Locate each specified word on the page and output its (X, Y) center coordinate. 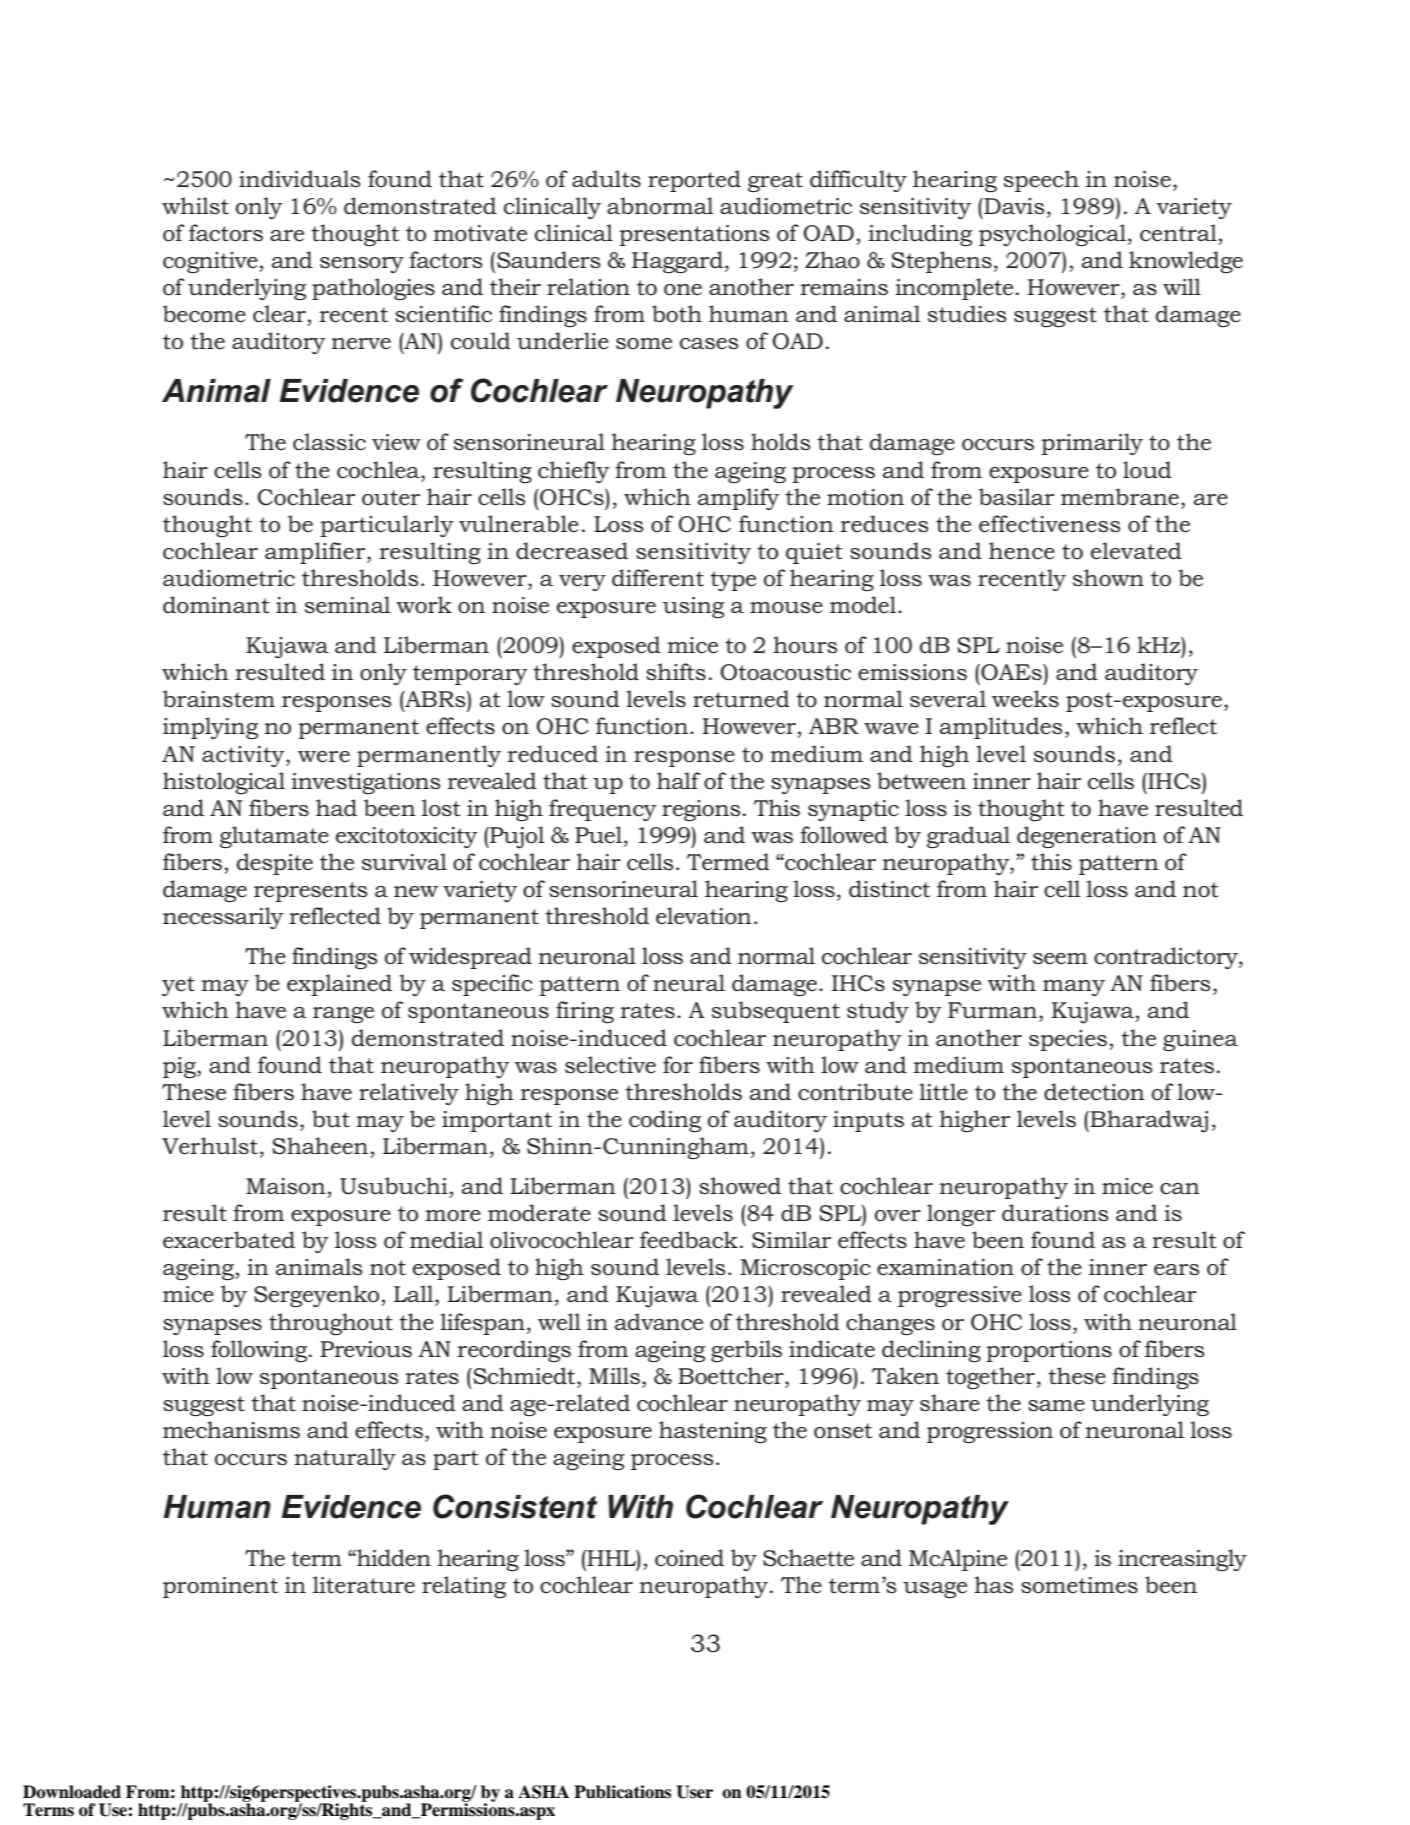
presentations (694, 235)
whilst (195, 206)
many (1074, 988)
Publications (622, 1792)
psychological (1052, 235)
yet (178, 986)
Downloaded (72, 1792)
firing (585, 1012)
